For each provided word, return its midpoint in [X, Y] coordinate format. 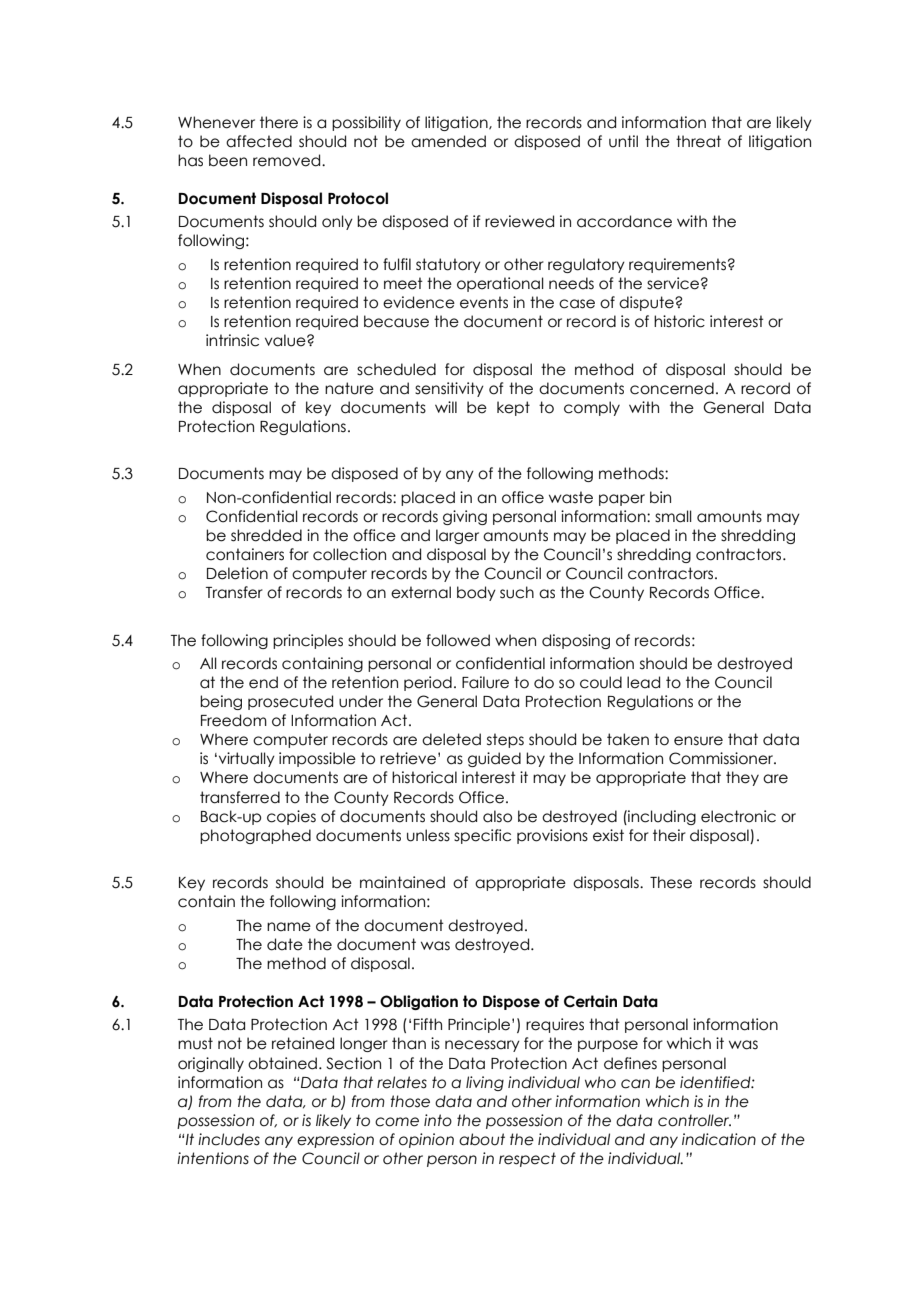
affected [259, 141]
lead [643, 682]
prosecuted [290, 702]
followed [458, 640]
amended [448, 141]
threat [698, 141]
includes [229, 1139]
